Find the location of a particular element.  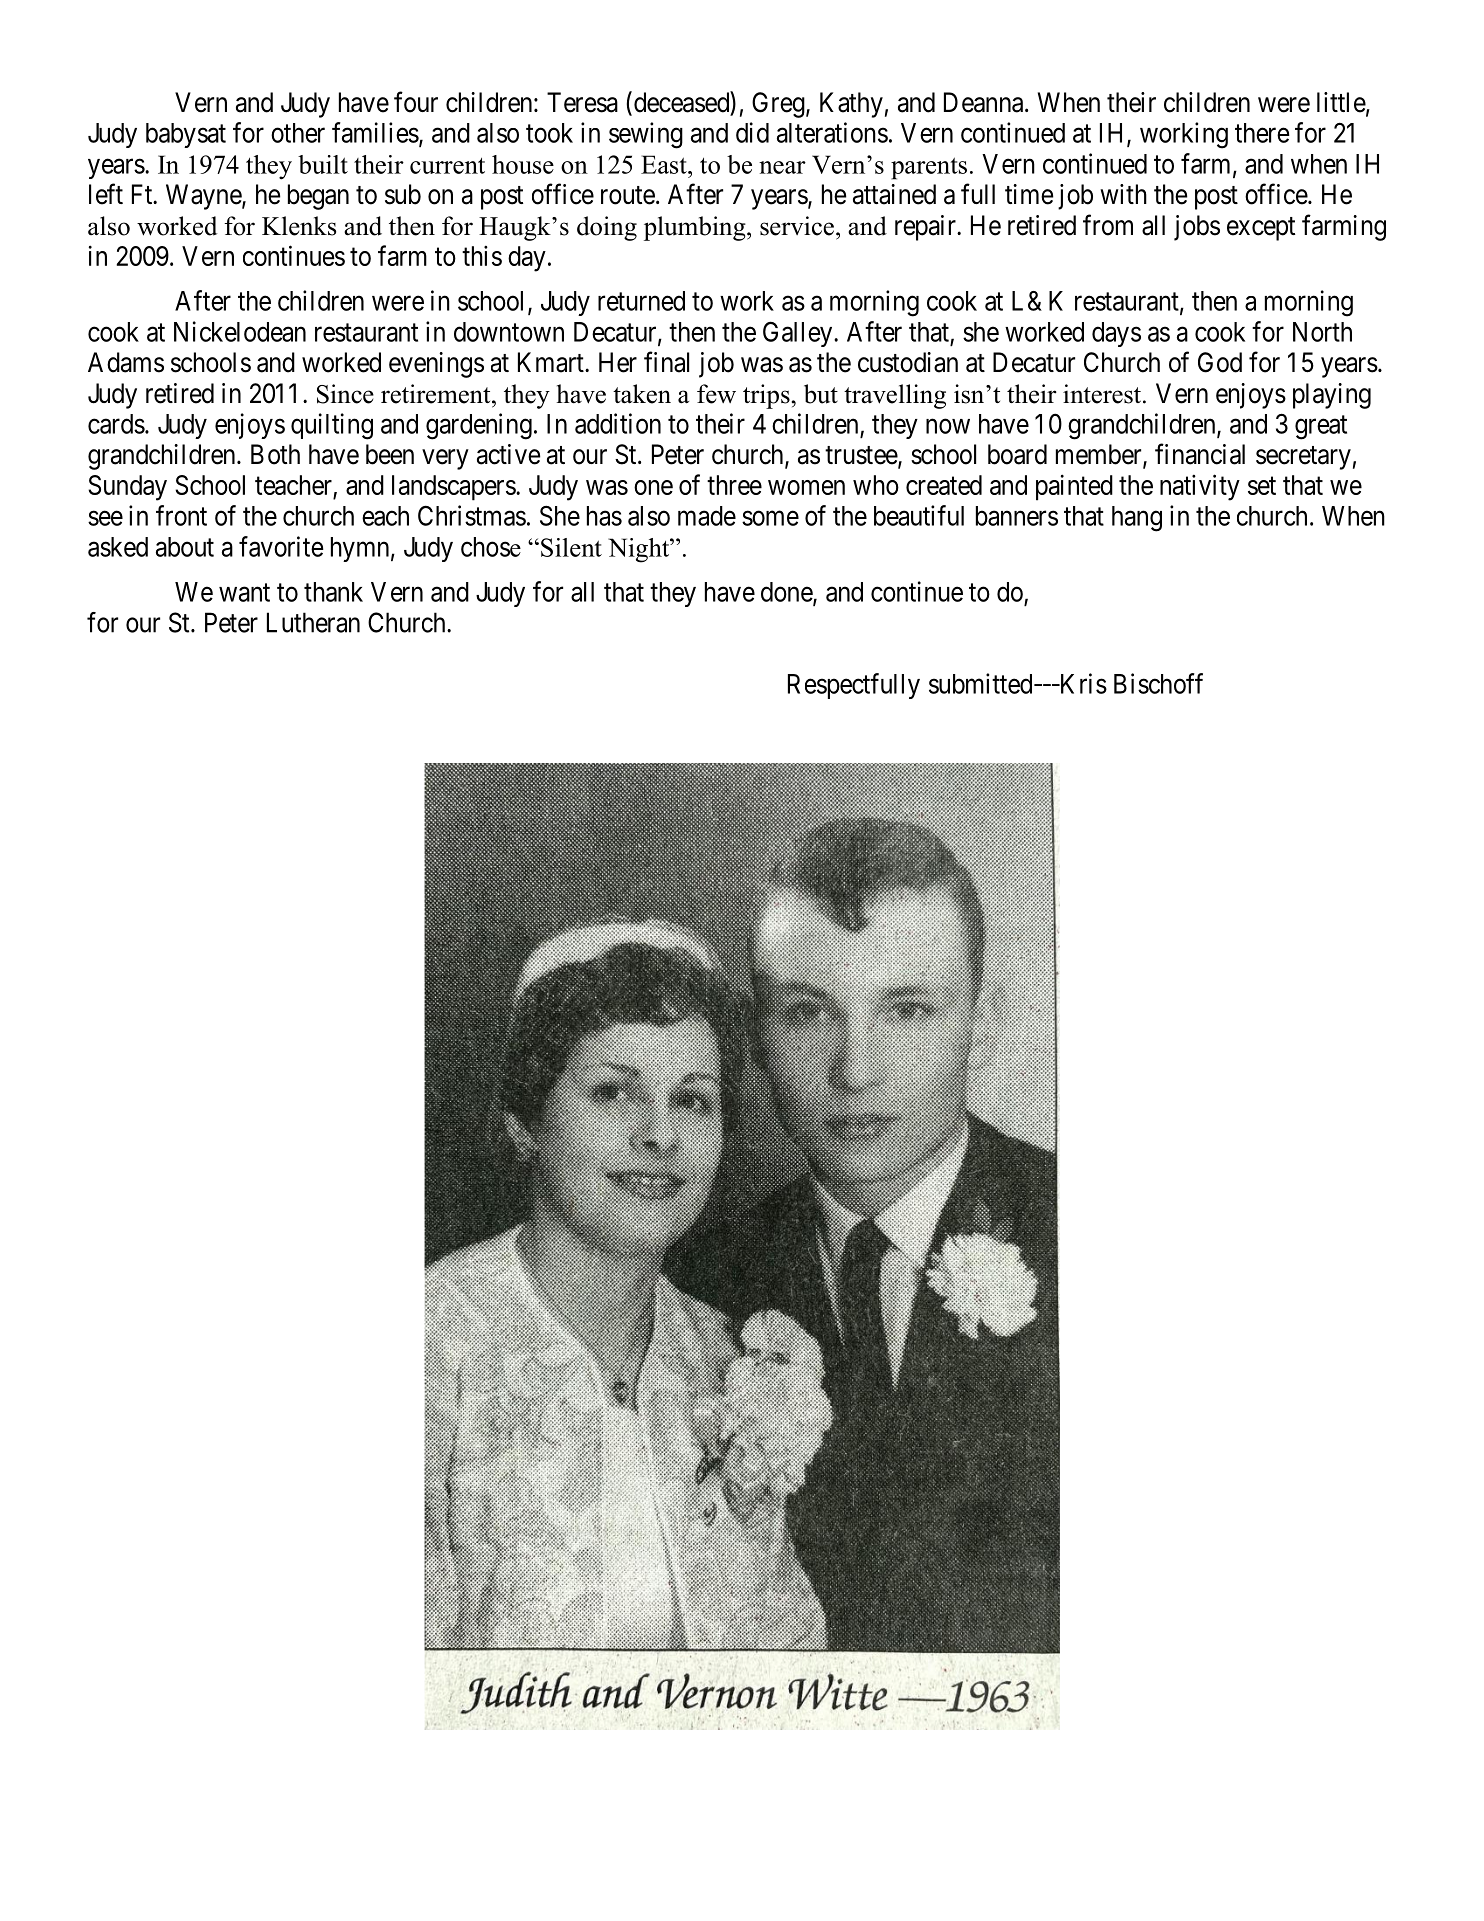

God is located at coordinates (1220, 362).
